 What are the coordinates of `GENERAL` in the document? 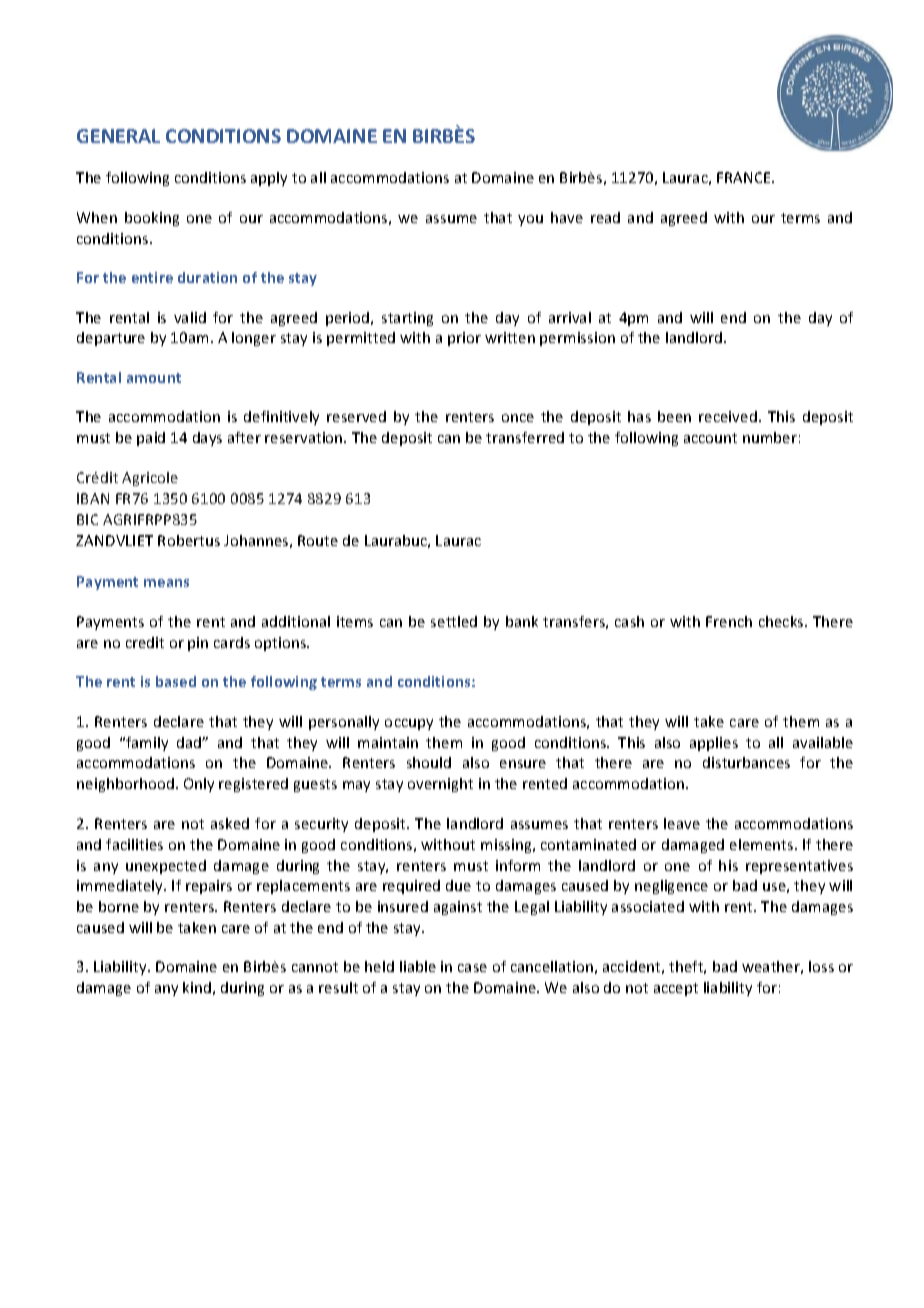 It's located at (118, 136).
